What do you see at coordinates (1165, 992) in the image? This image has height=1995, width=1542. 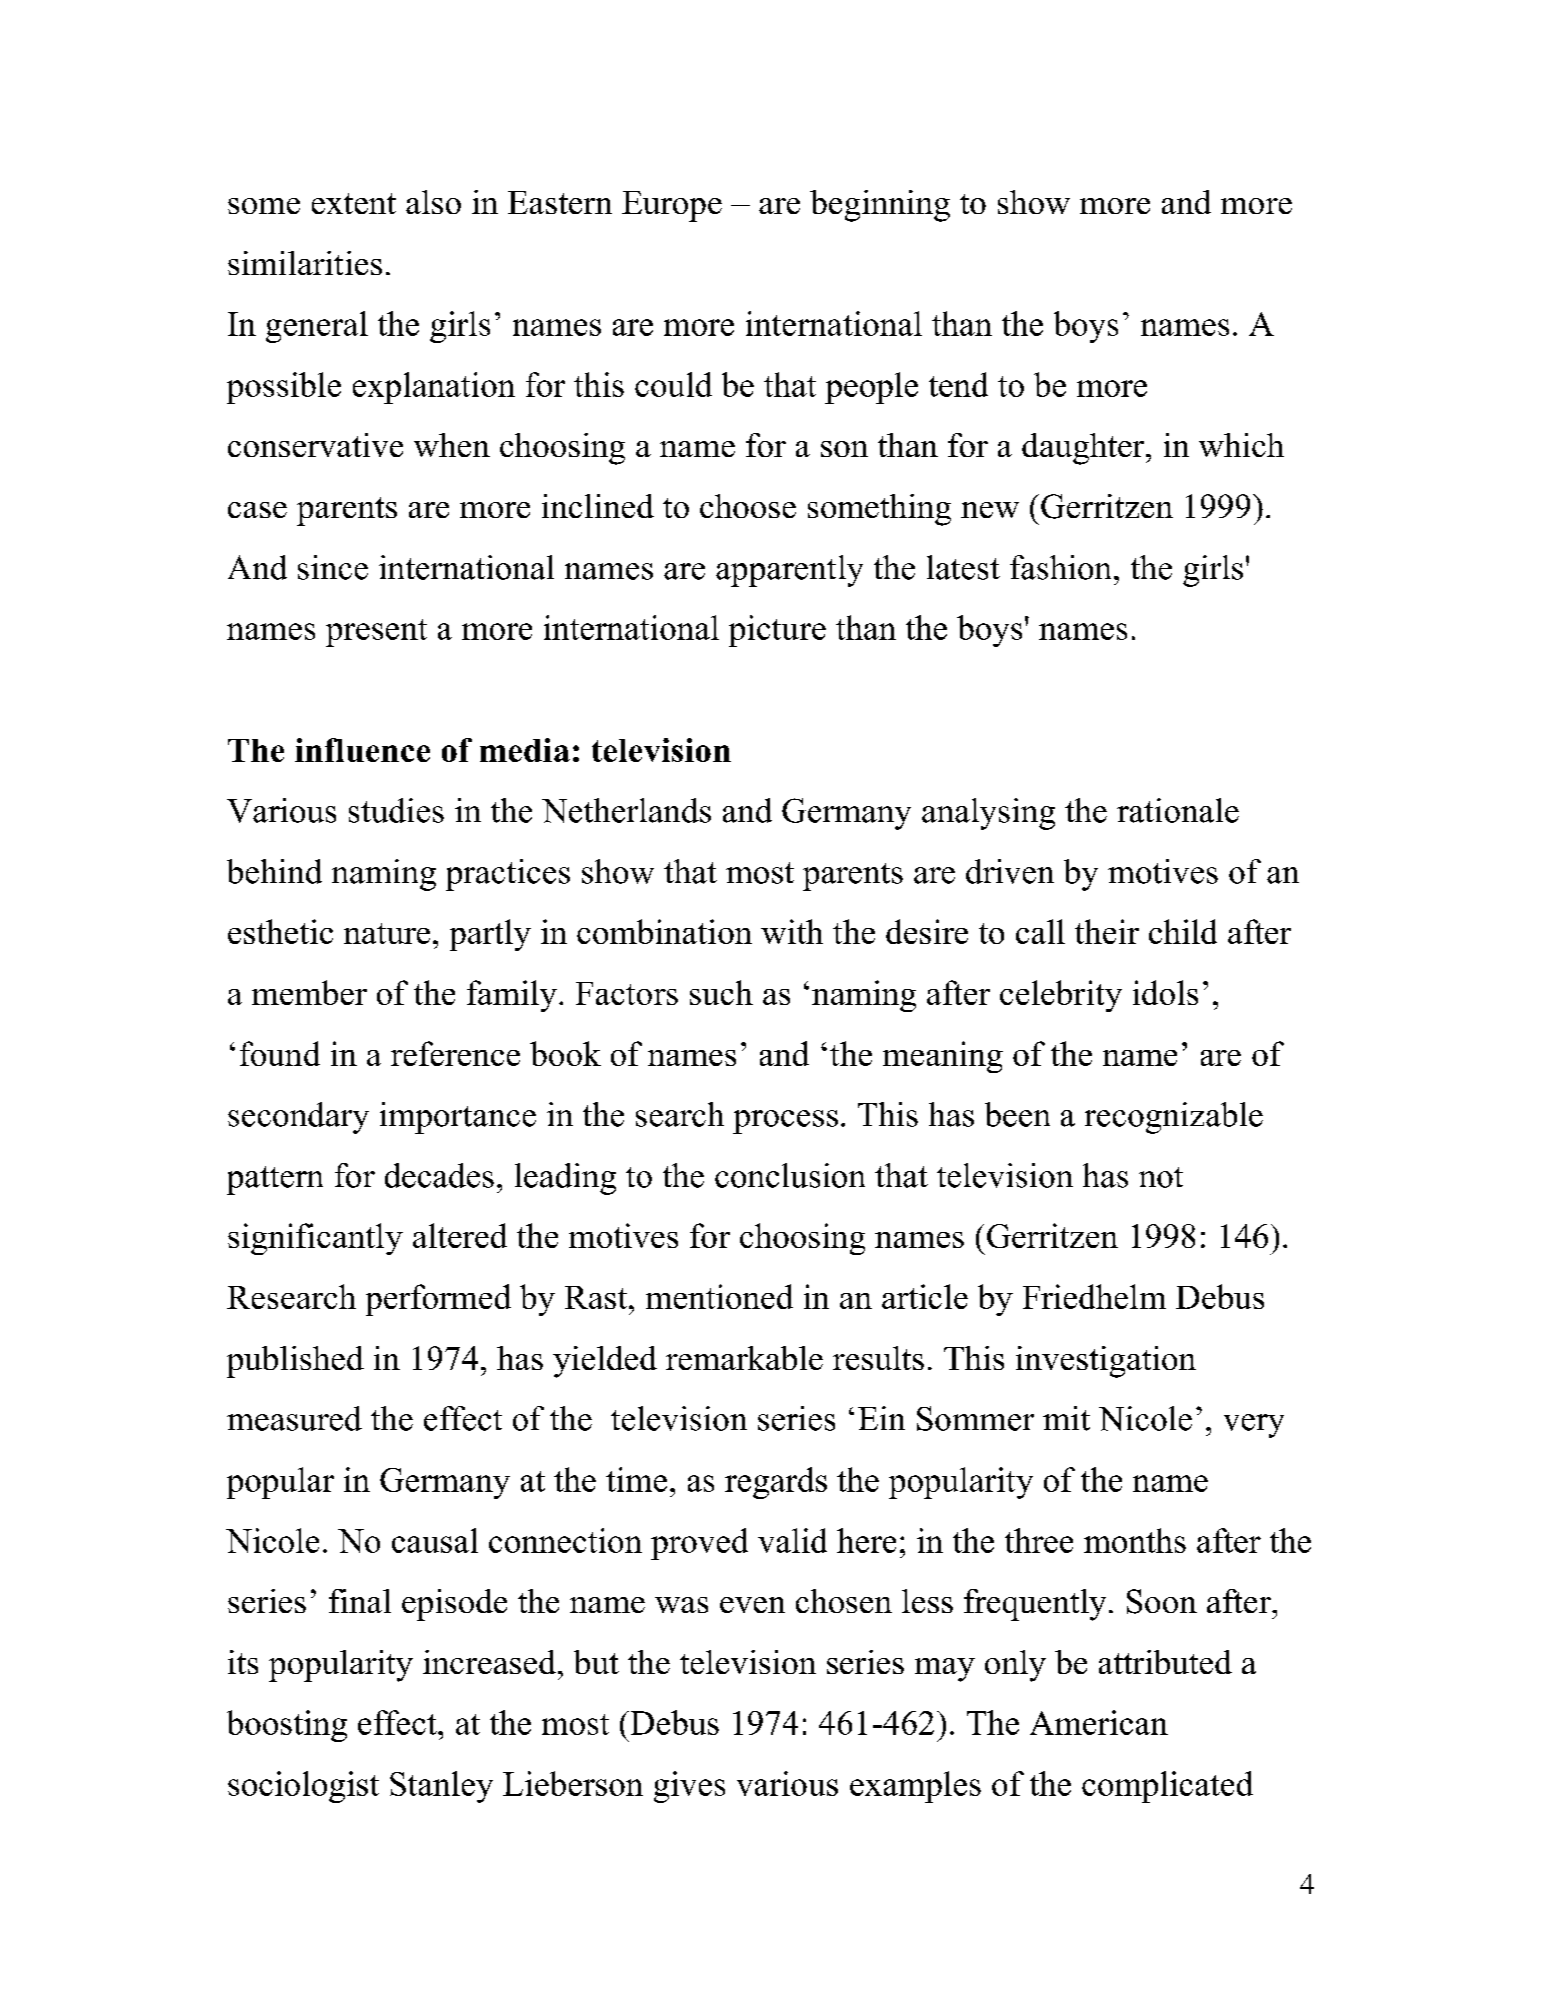 I see `idols` at bounding box center [1165, 992].
